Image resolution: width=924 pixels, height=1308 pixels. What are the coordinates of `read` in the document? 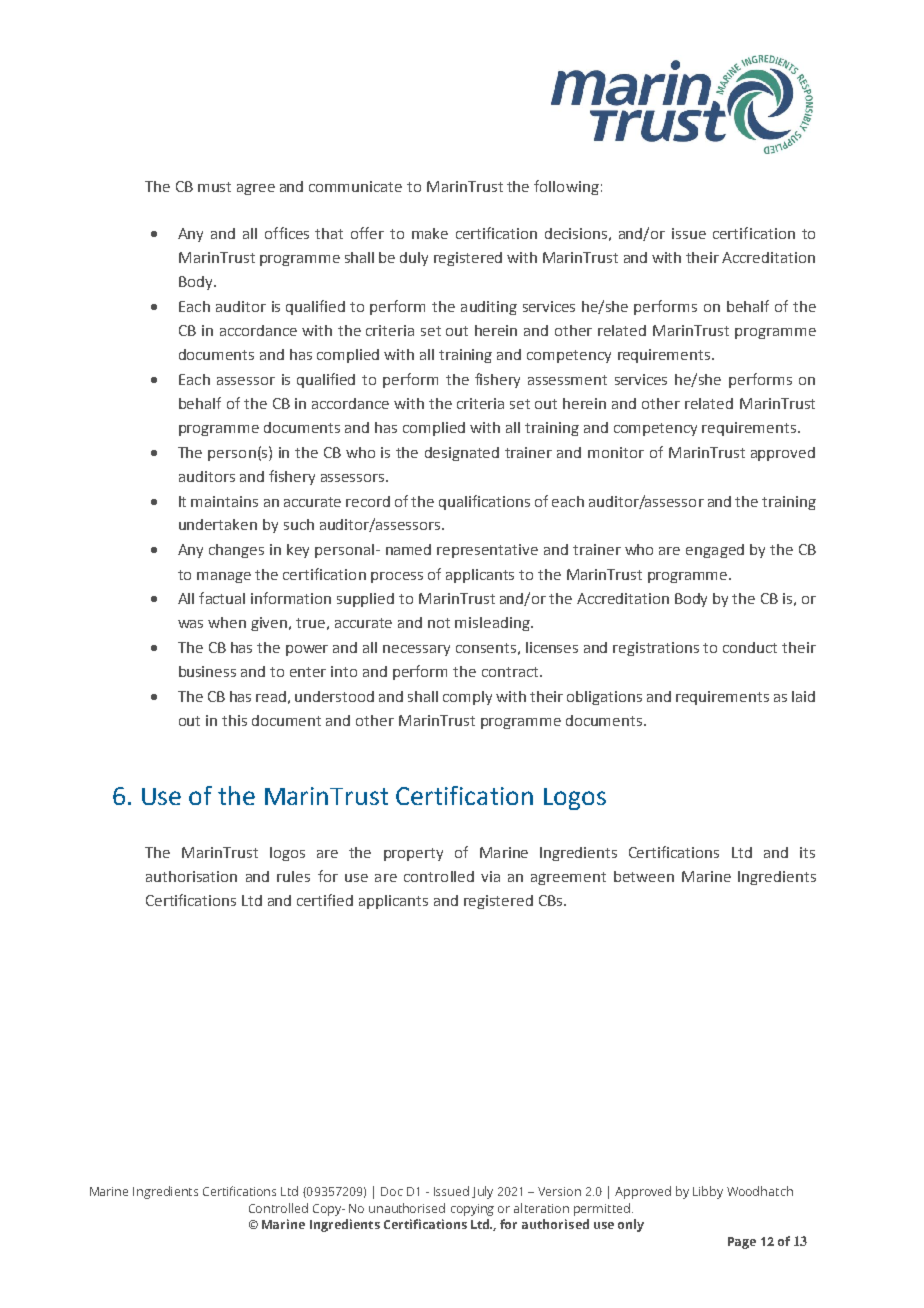 It's located at (271, 696).
